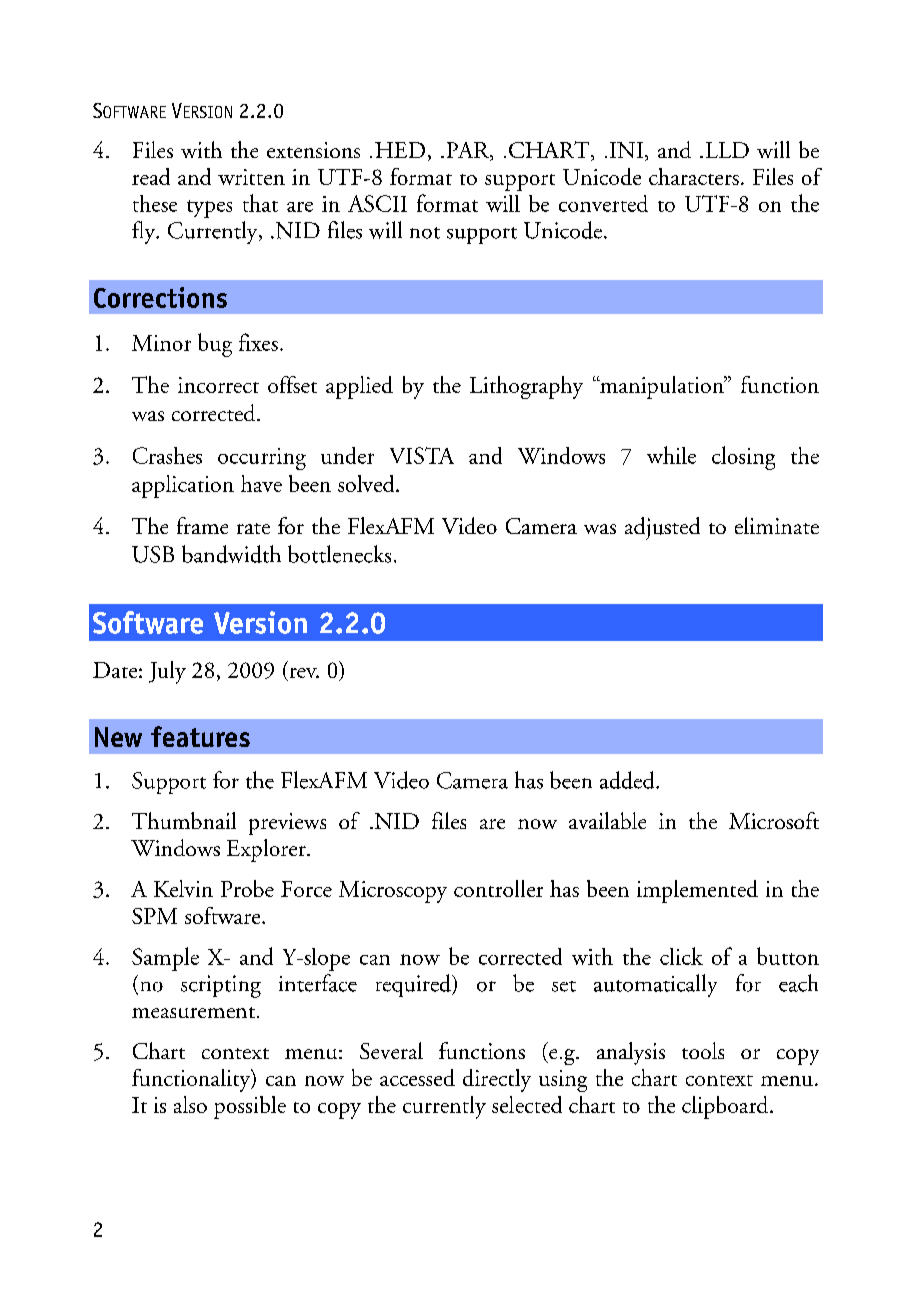 This screenshot has height=1294, width=915. Describe the element at coordinates (607, 820) in the screenshot. I see `available` at that location.
